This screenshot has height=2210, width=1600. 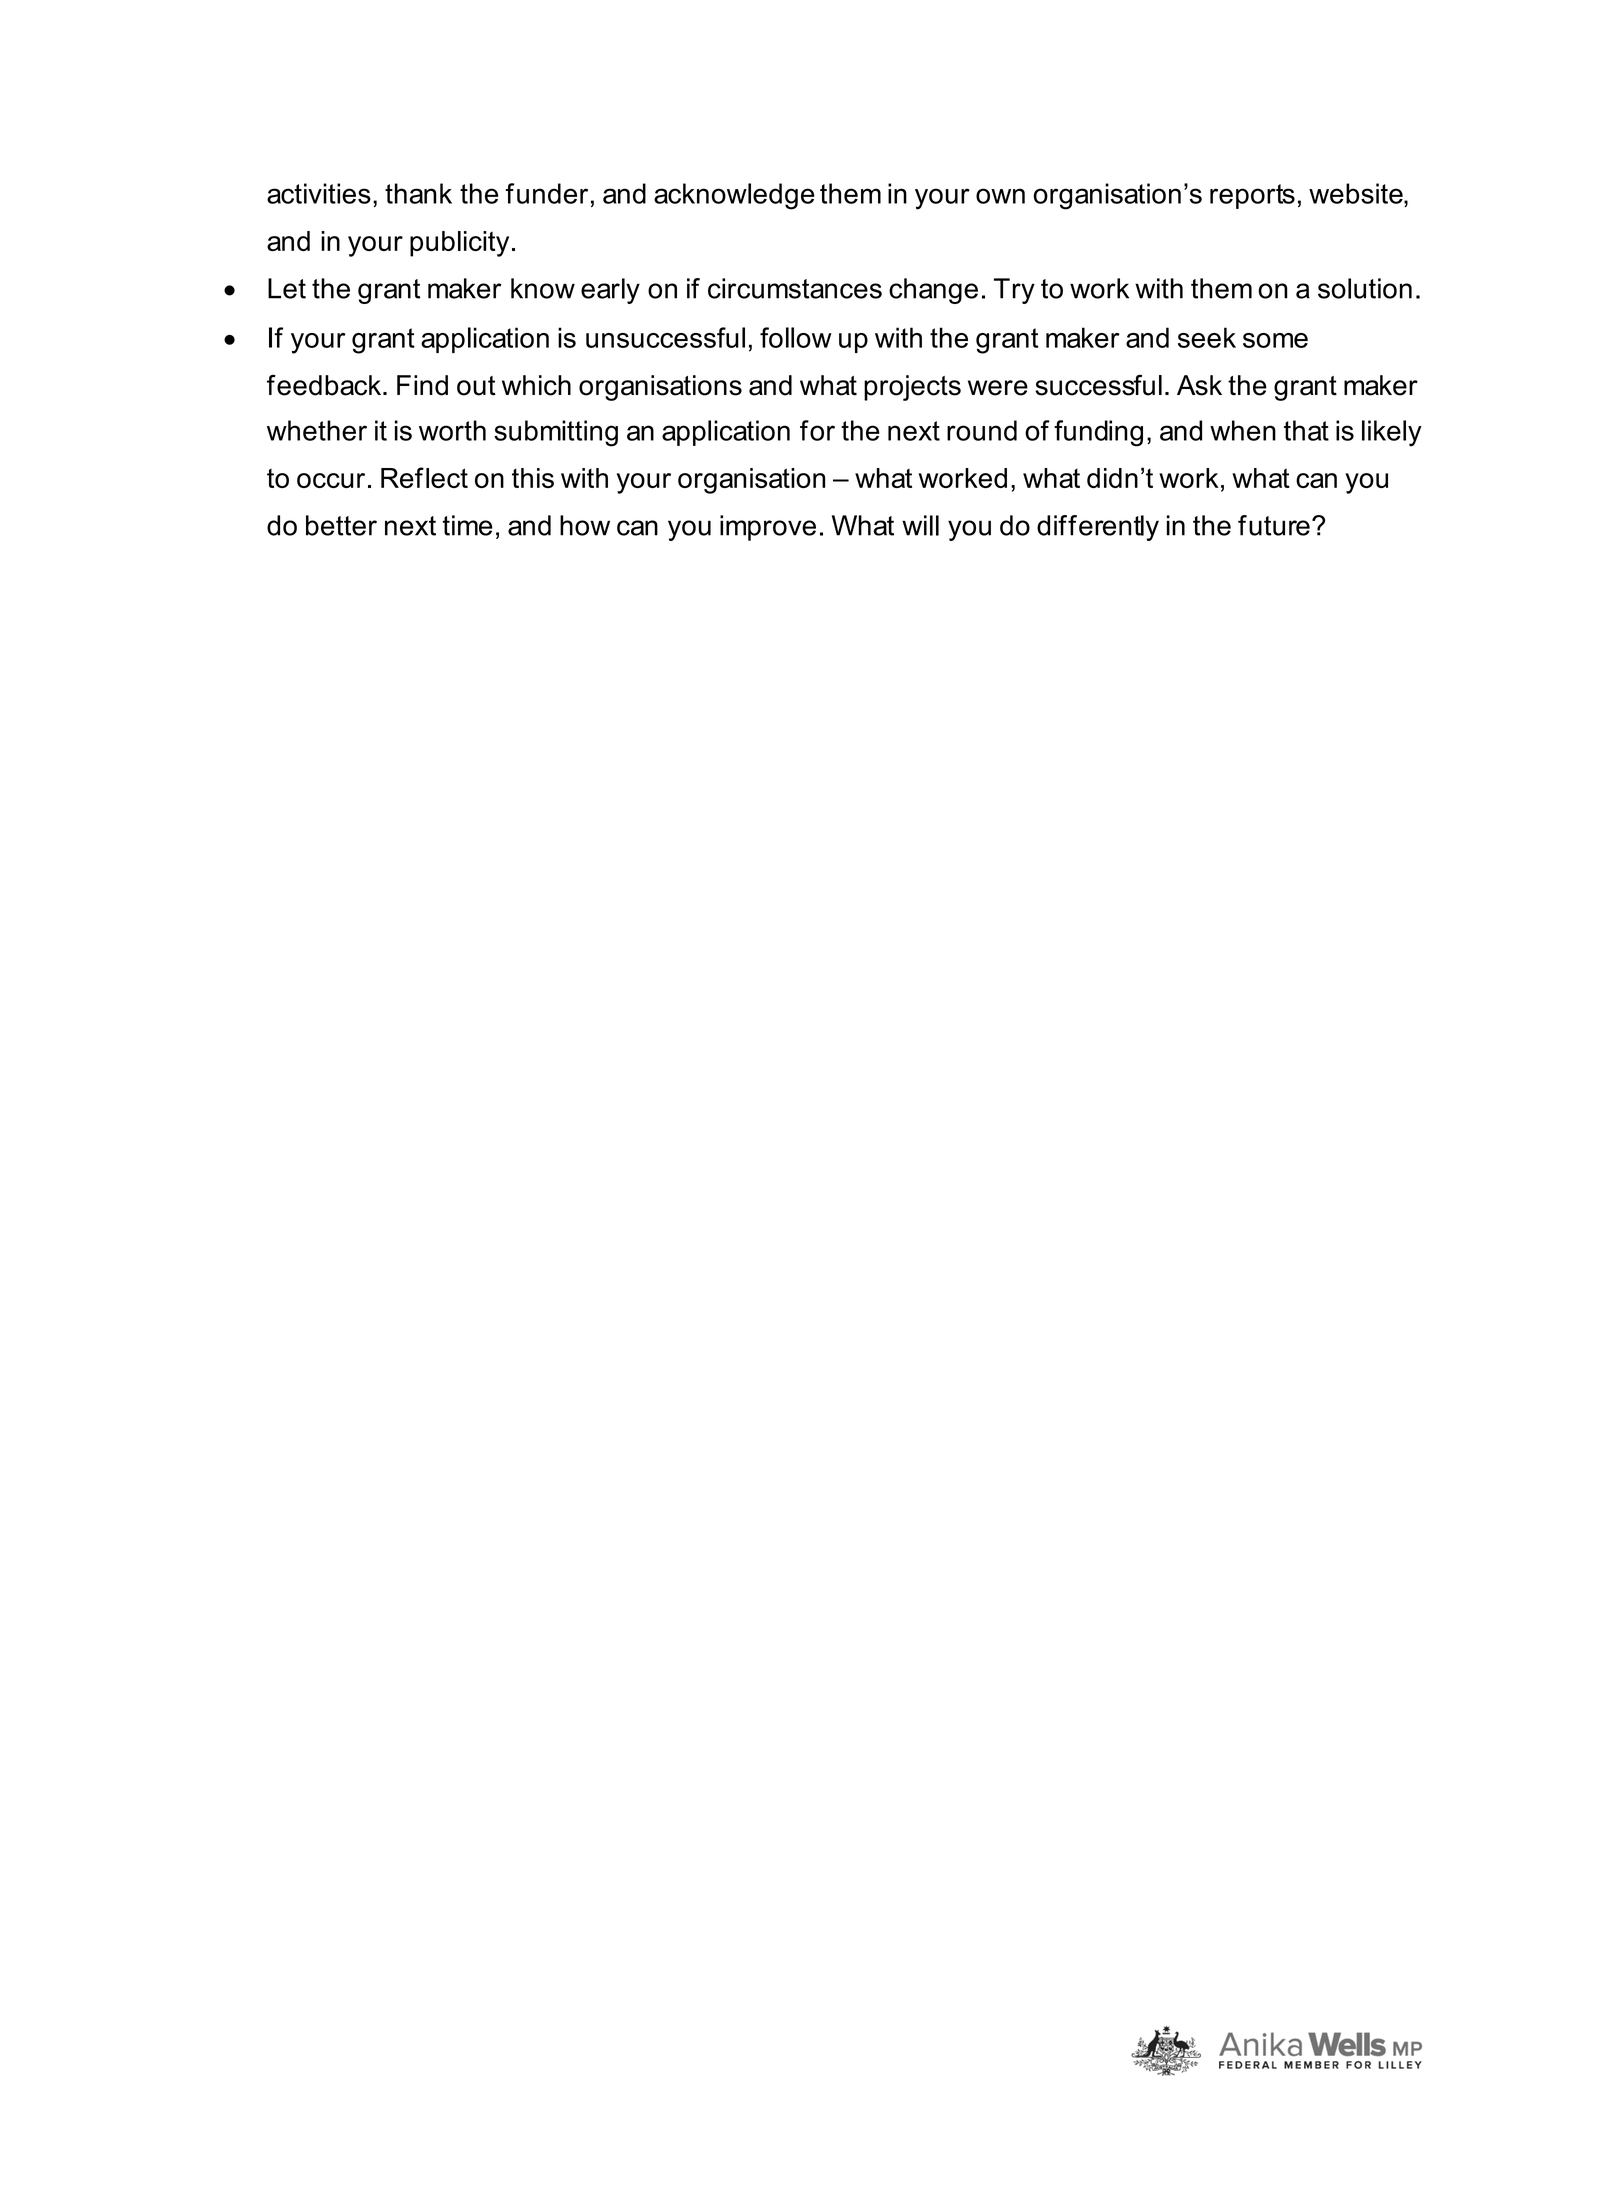 What do you see at coordinates (1000, 196) in the screenshot?
I see `own` at bounding box center [1000, 196].
